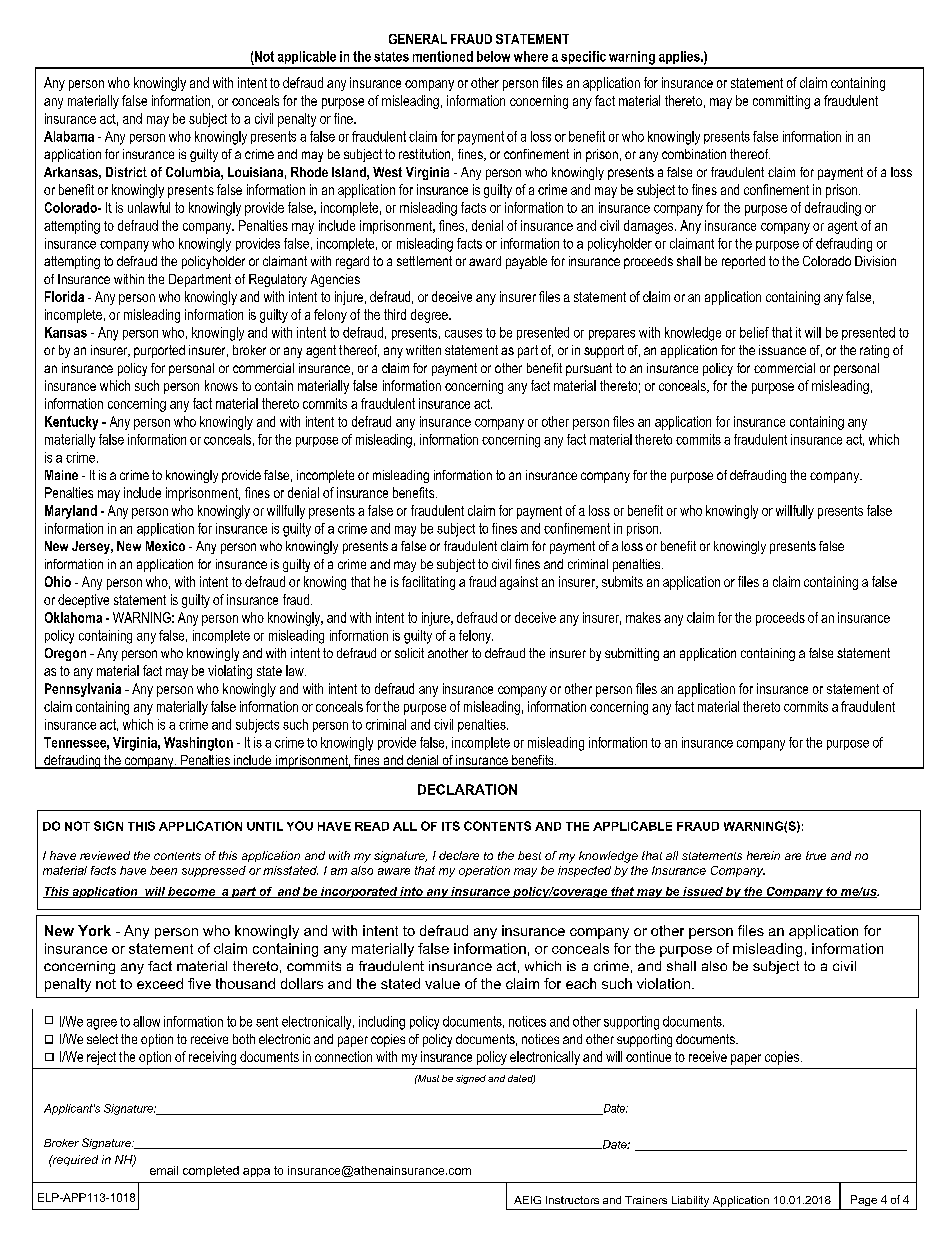 This page has height=1233, width=952. Describe the element at coordinates (864, 1200) in the page. I see `Page` at that location.
